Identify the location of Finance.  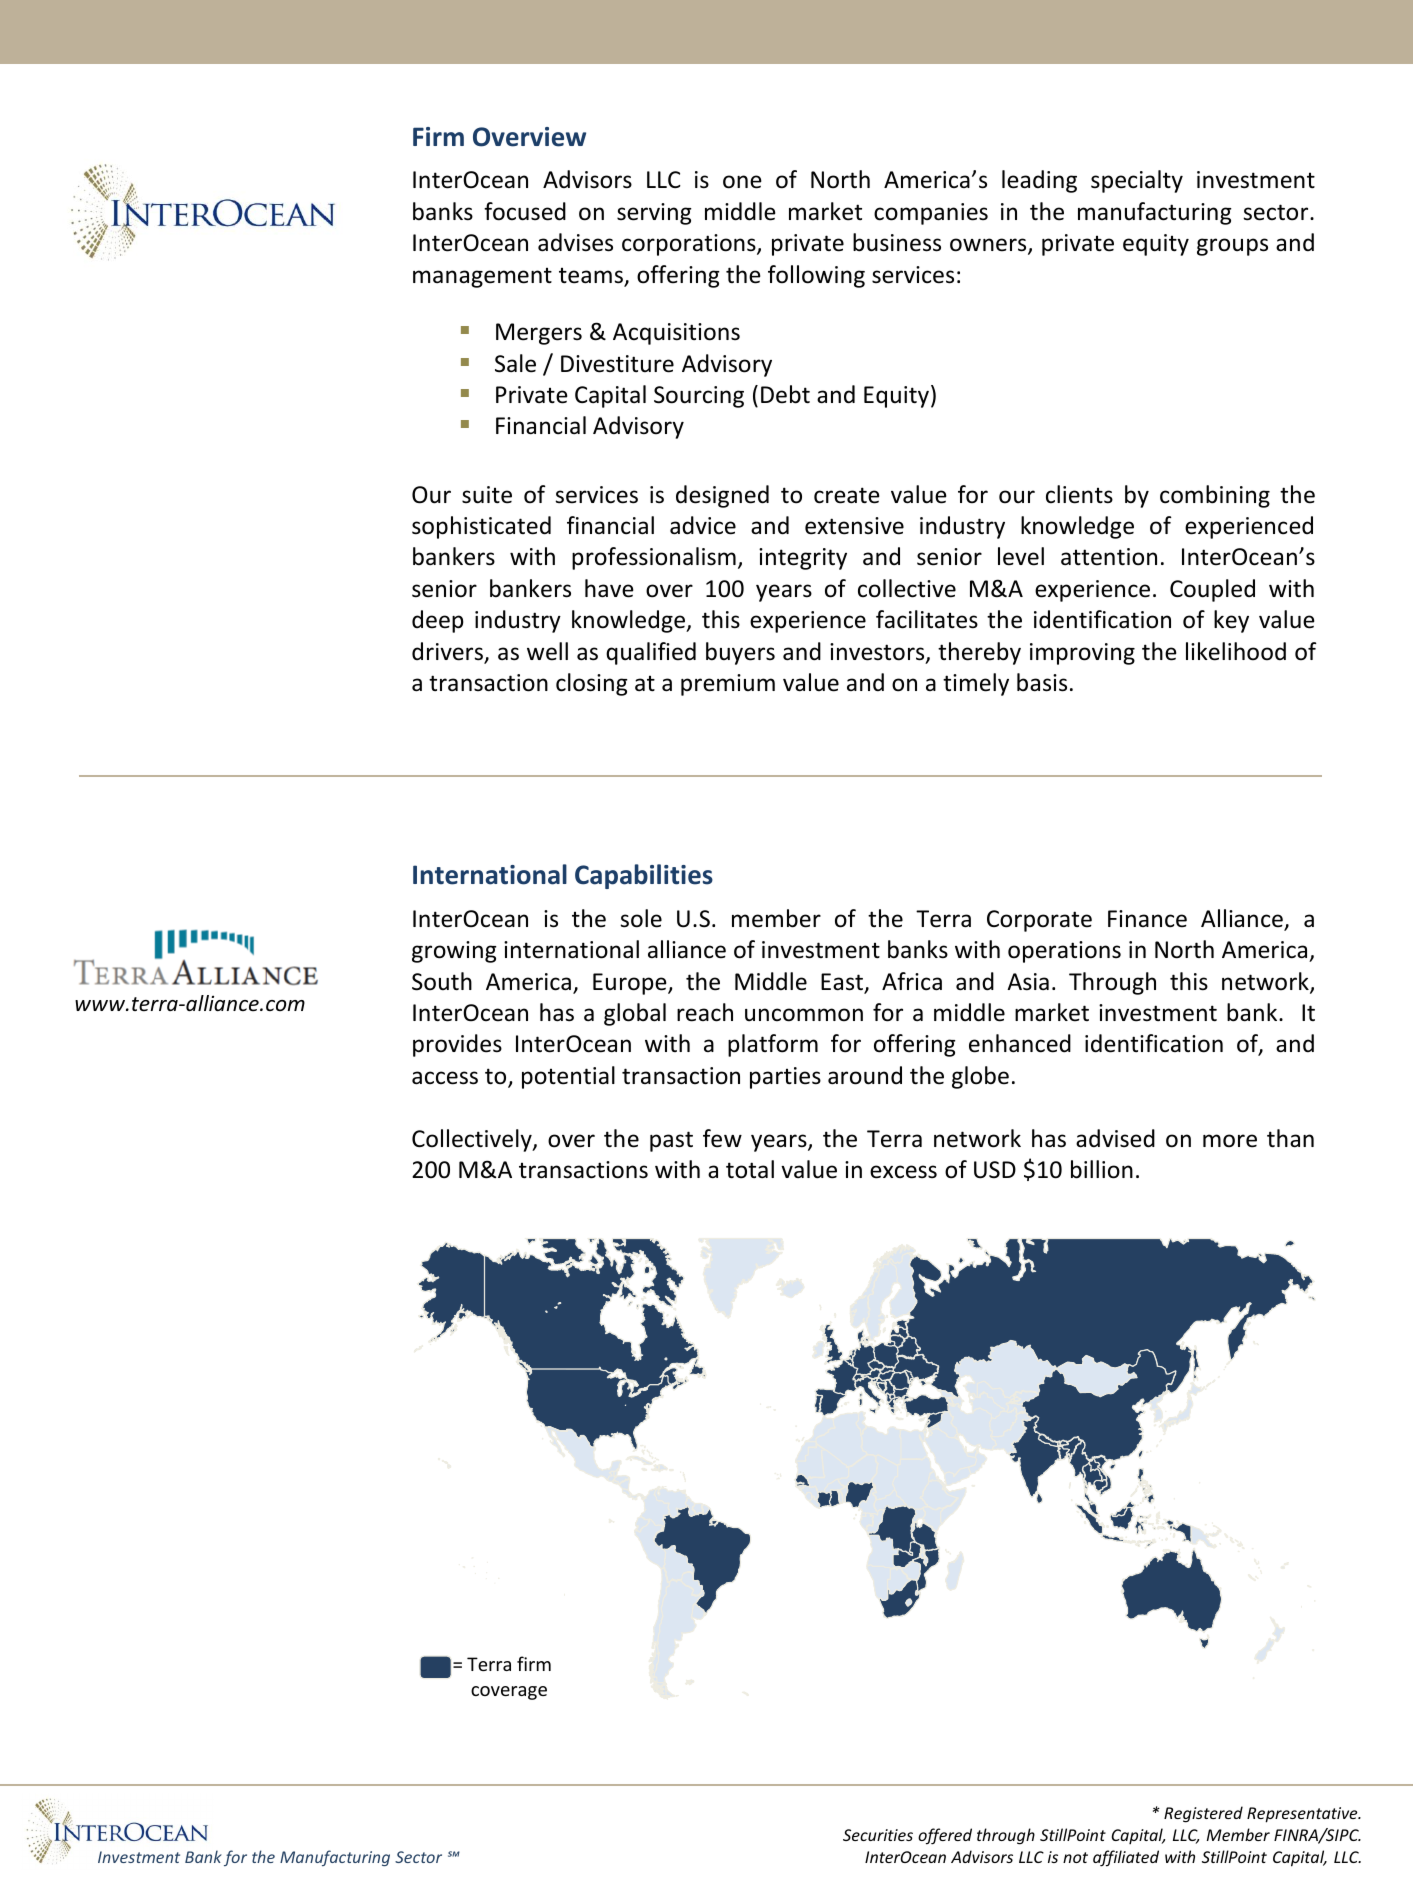
(1147, 919).
